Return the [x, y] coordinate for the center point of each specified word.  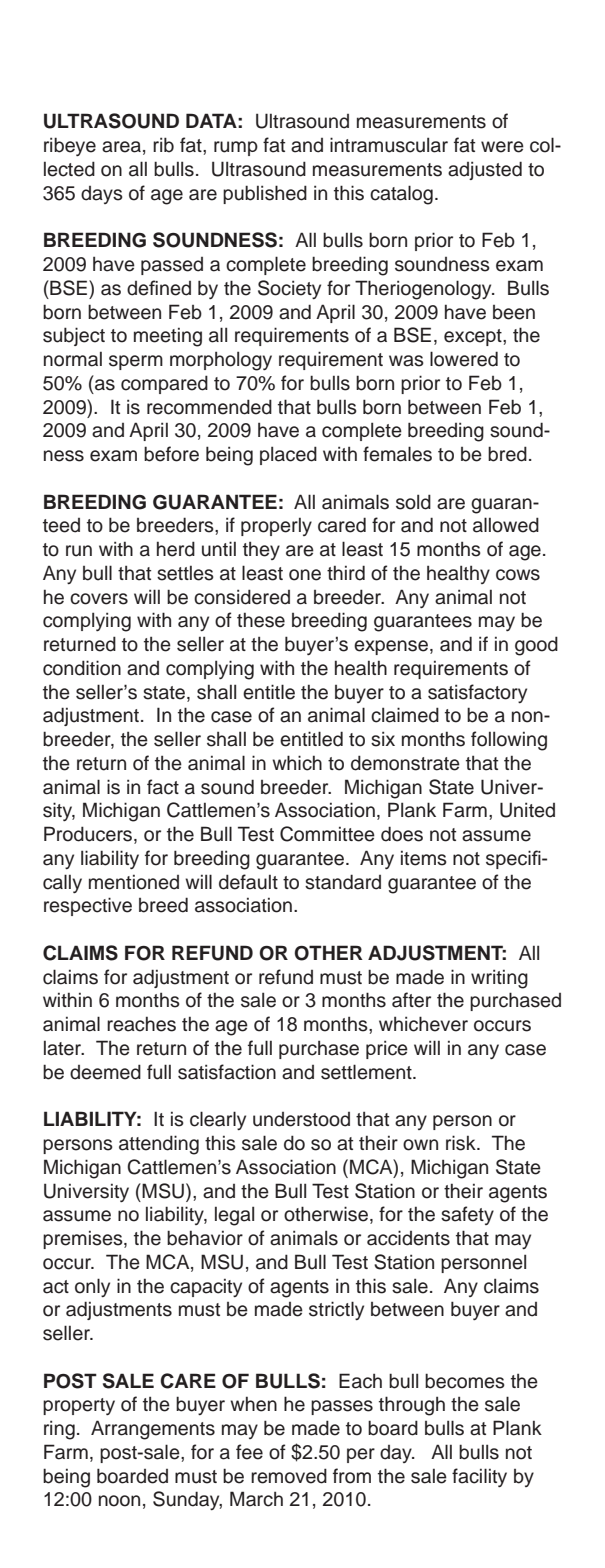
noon [119, 1501]
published [265, 194]
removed [289, 1476]
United [527, 810]
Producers [89, 835]
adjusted [485, 170]
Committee [327, 834]
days [102, 195]
